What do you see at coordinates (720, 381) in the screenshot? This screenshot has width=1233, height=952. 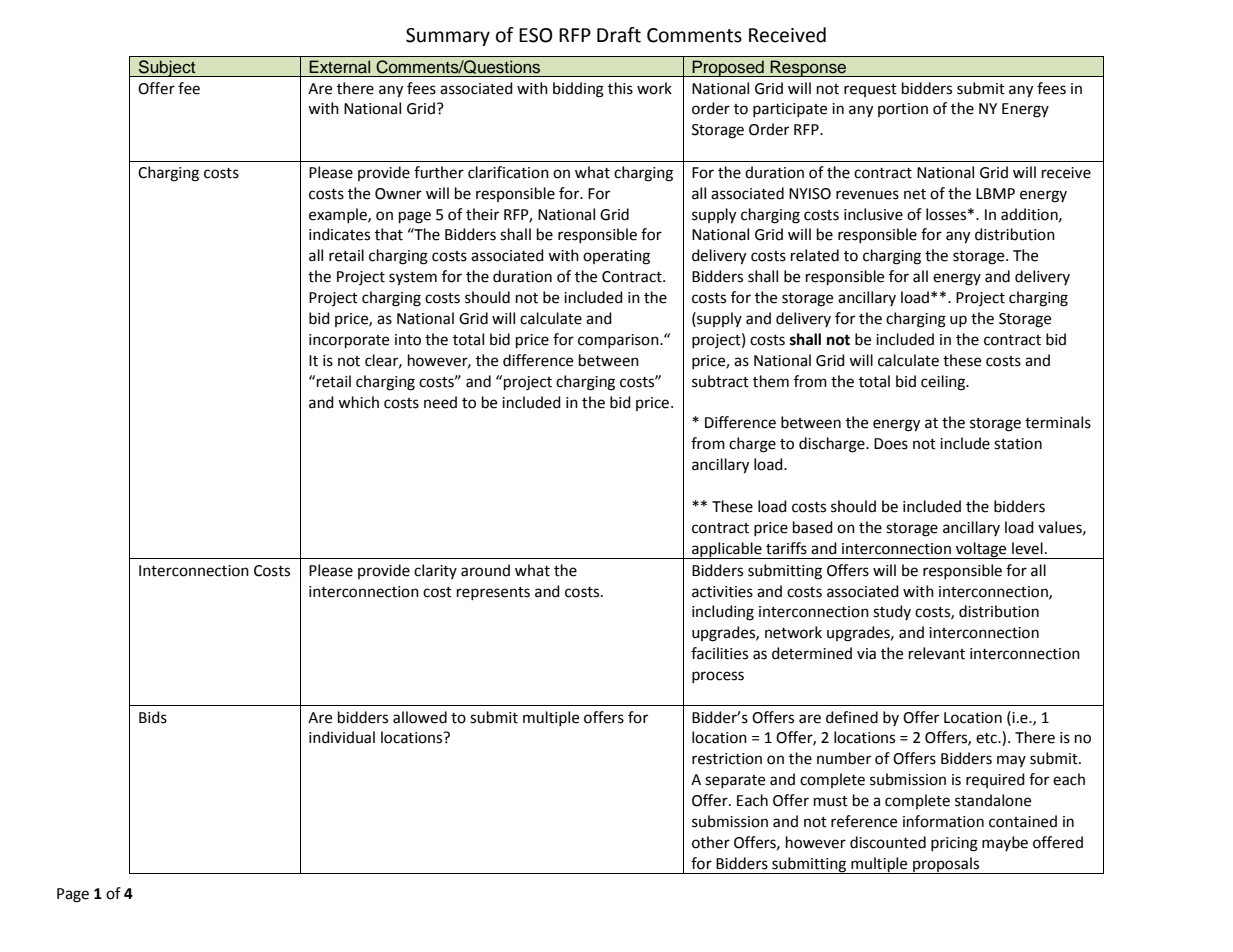 I see `subtract` at bounding box center [720, 381].
